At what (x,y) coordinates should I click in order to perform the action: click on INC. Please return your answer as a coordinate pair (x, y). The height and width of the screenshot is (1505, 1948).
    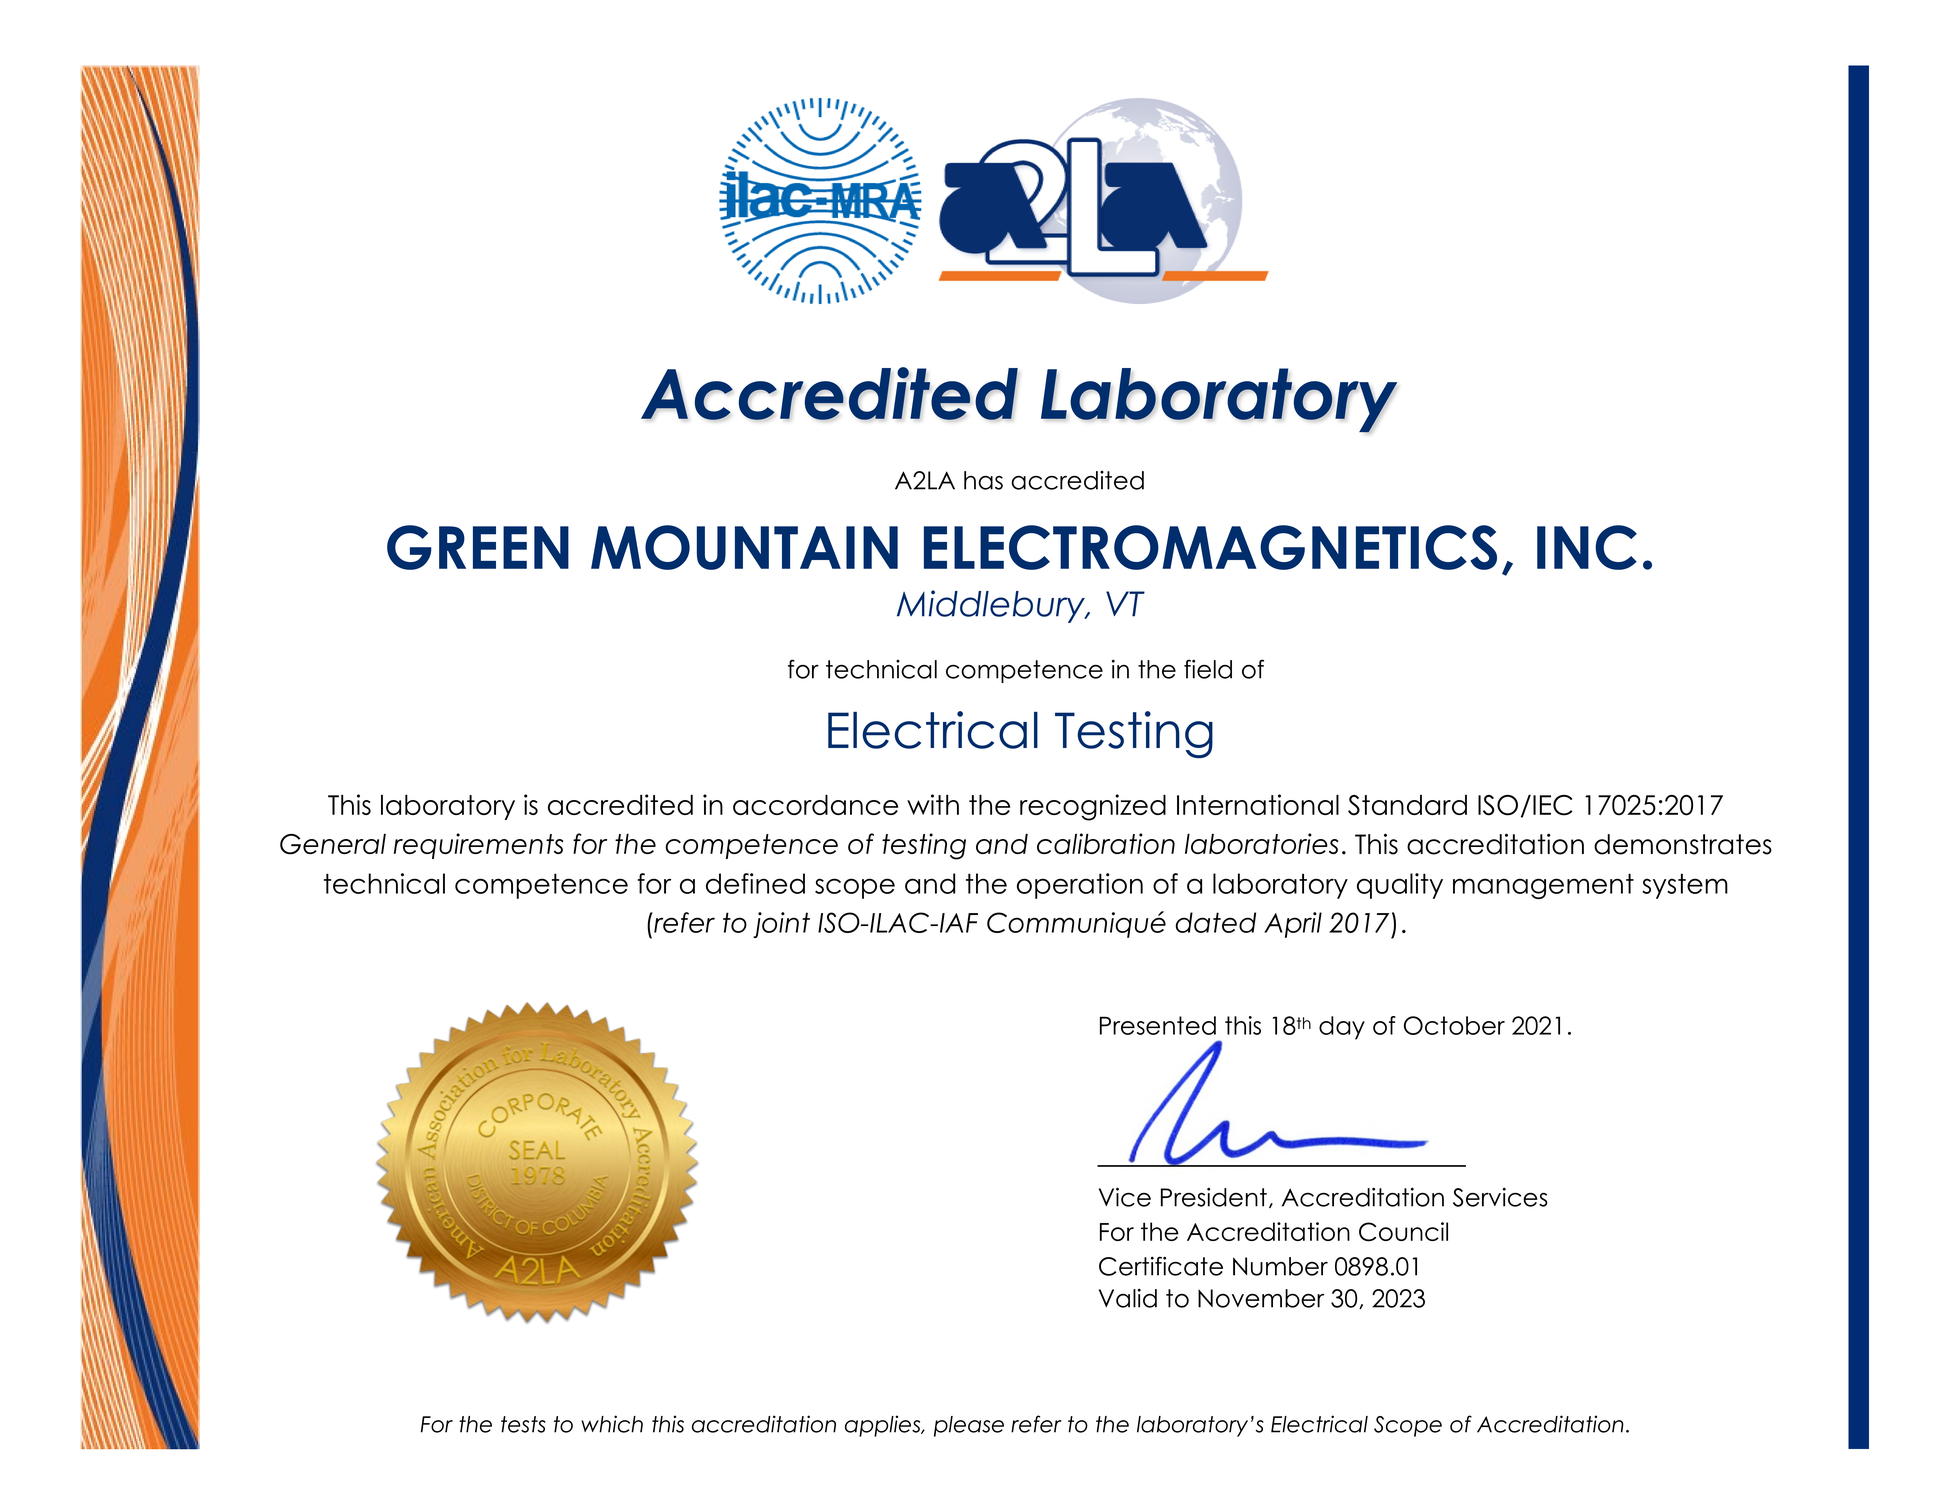
    Looking at the image, I should click on (1587, 547).
